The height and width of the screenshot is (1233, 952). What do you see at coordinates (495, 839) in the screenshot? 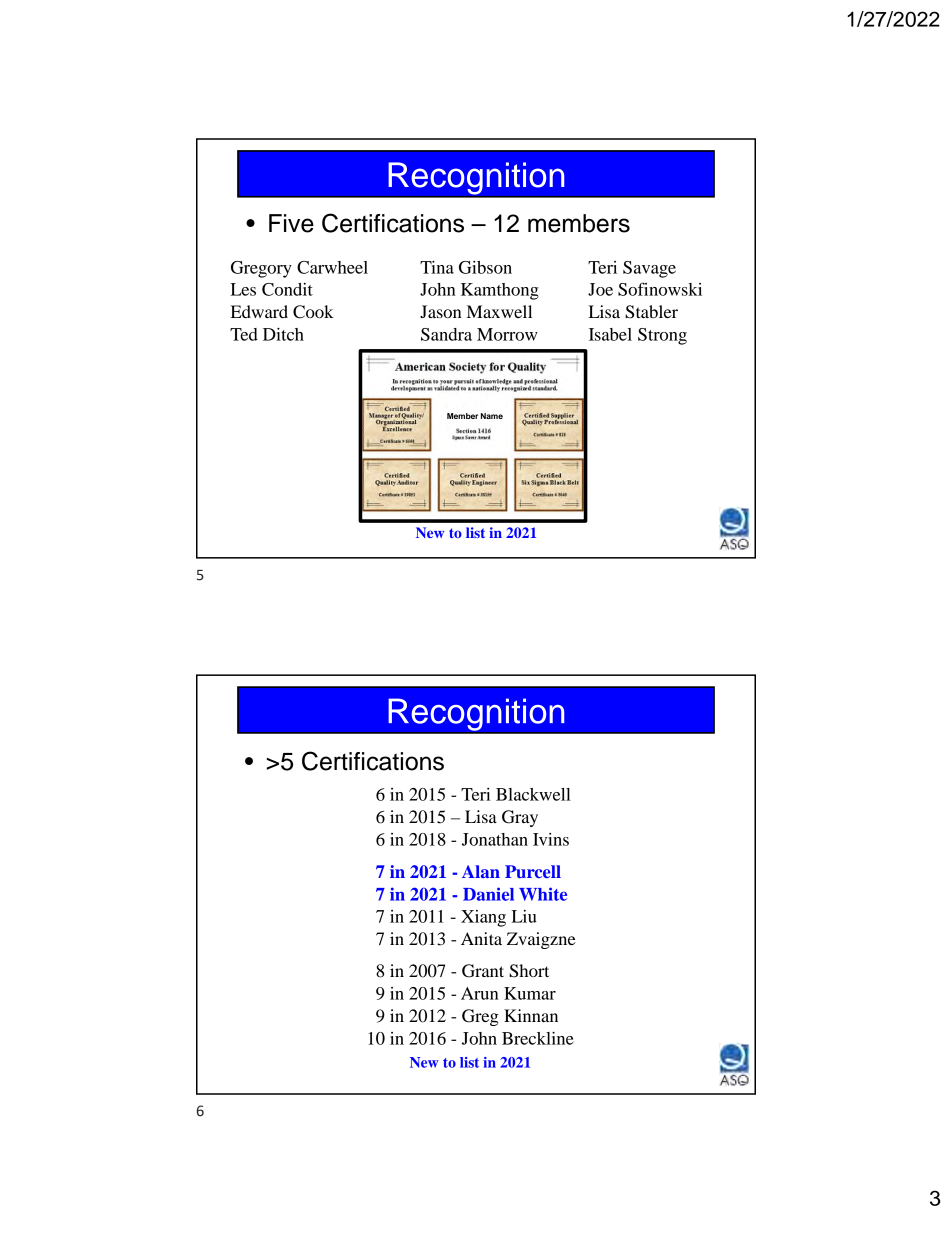
I see `Jonathan` at bounding box center [495, 839].
